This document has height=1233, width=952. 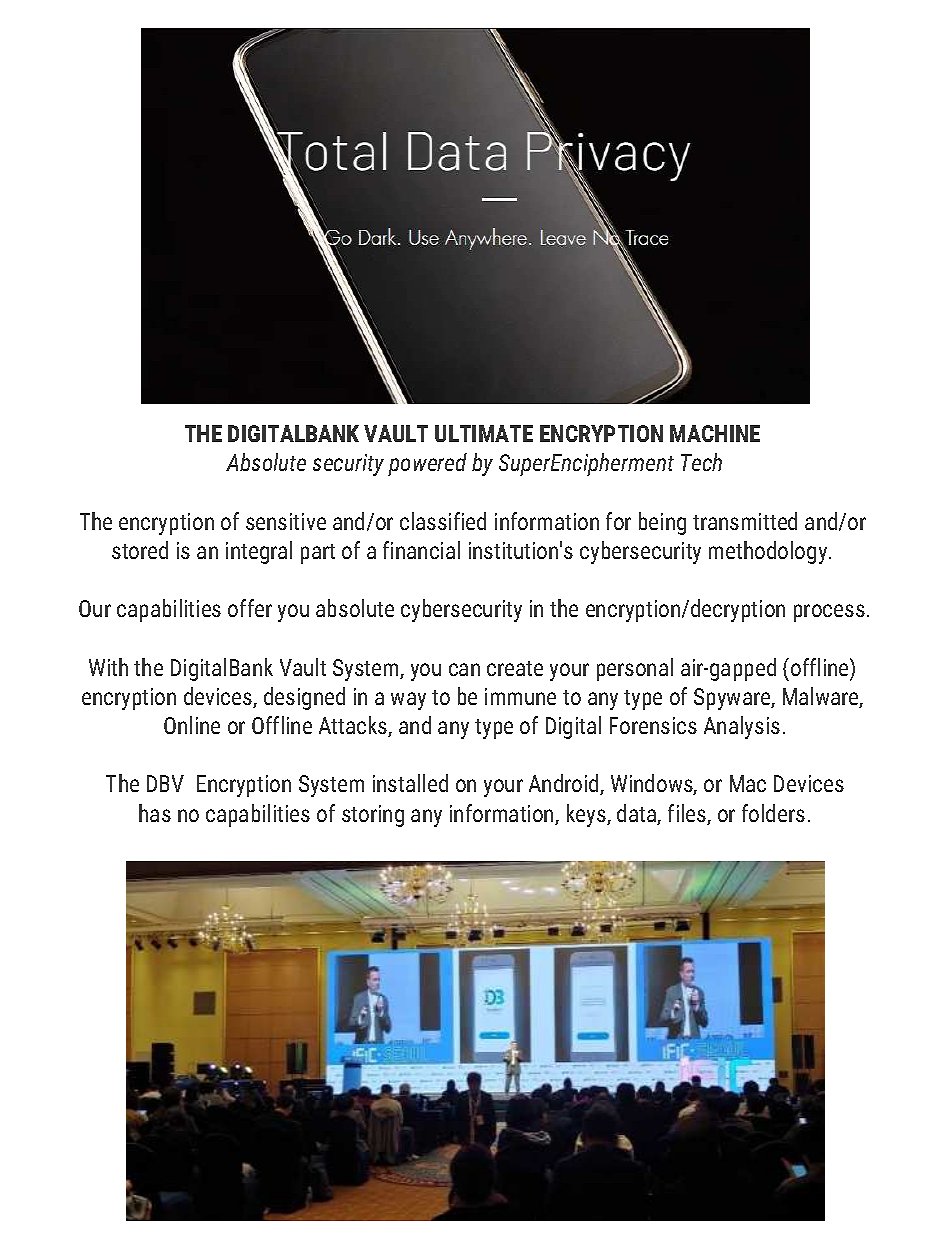 I want to click on offer, so click(x=250, y=608).
